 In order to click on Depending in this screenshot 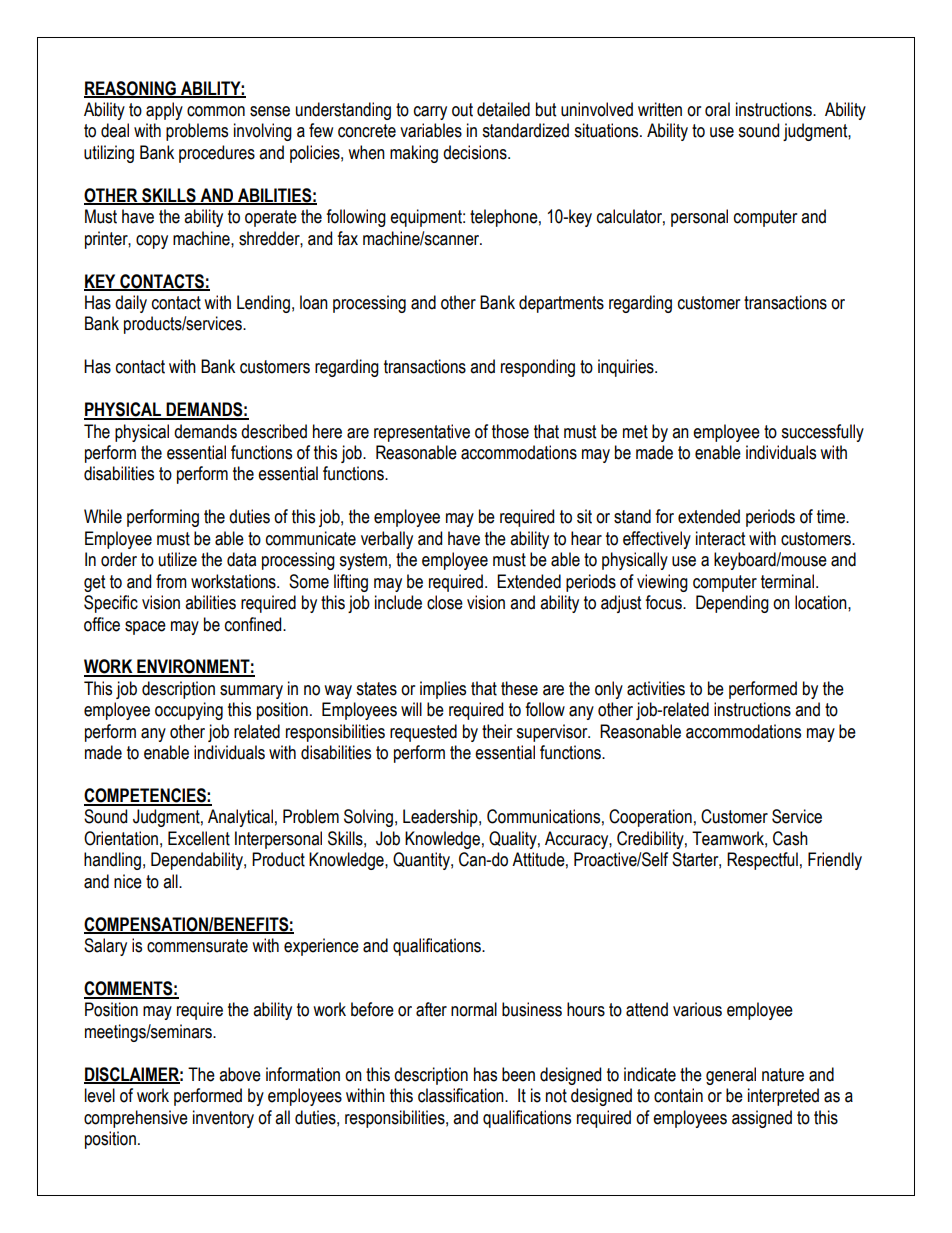, I will do `click(732, 604)`.
